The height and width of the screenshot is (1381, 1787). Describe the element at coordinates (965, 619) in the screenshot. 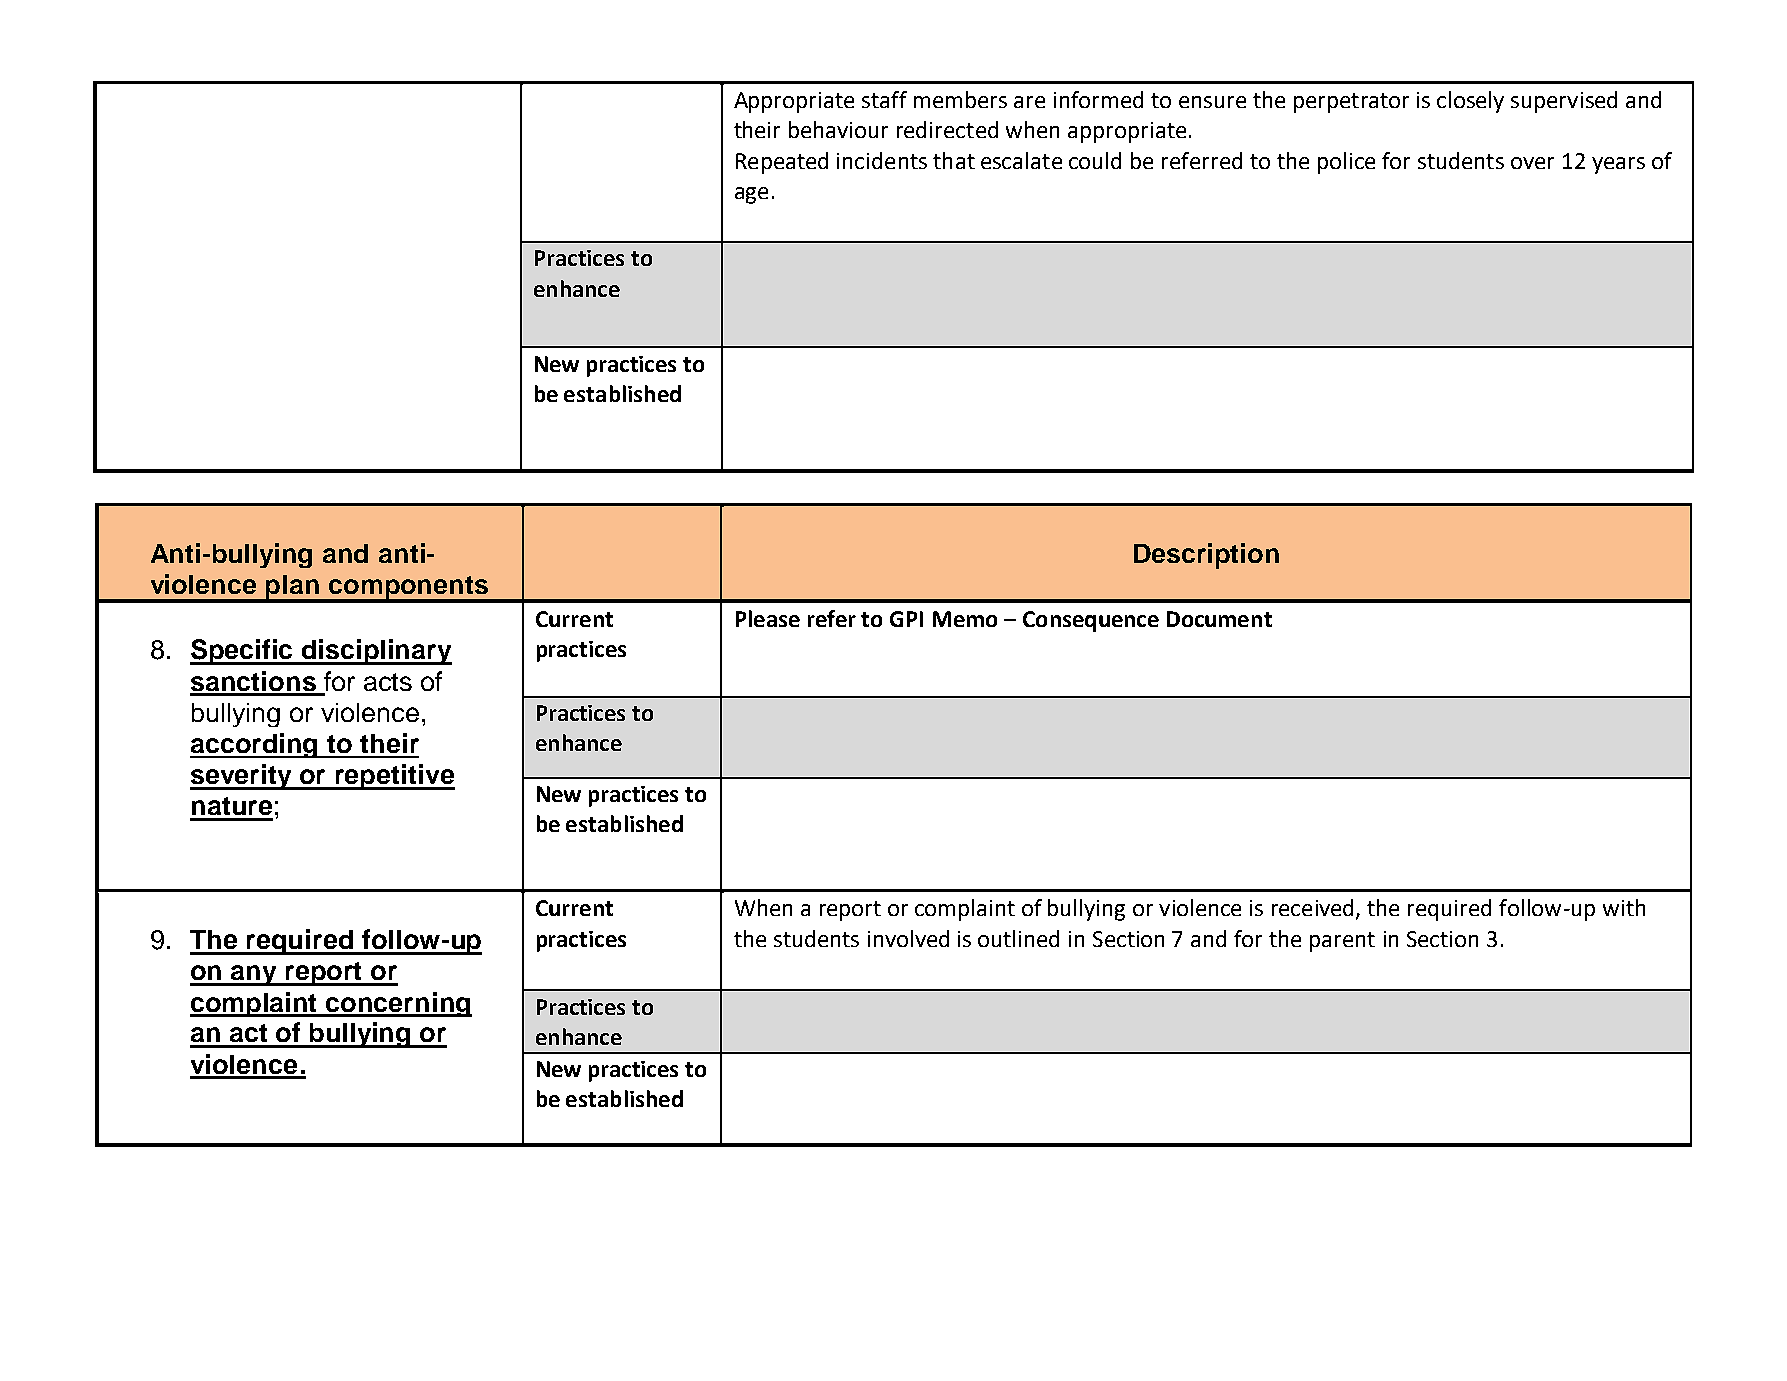

I see `Memo` at that location.
